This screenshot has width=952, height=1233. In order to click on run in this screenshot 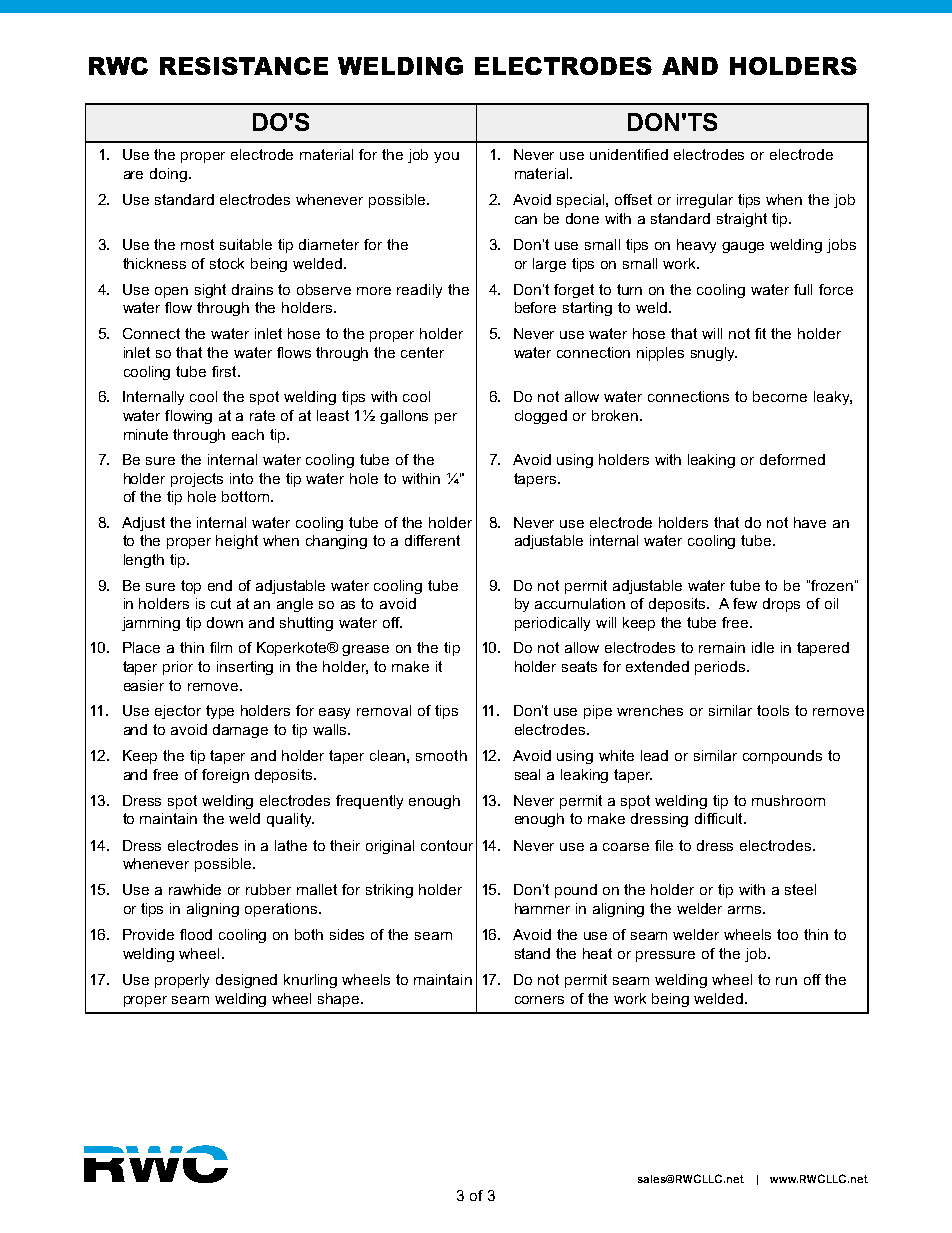, I will do `click(786, 981)`.
